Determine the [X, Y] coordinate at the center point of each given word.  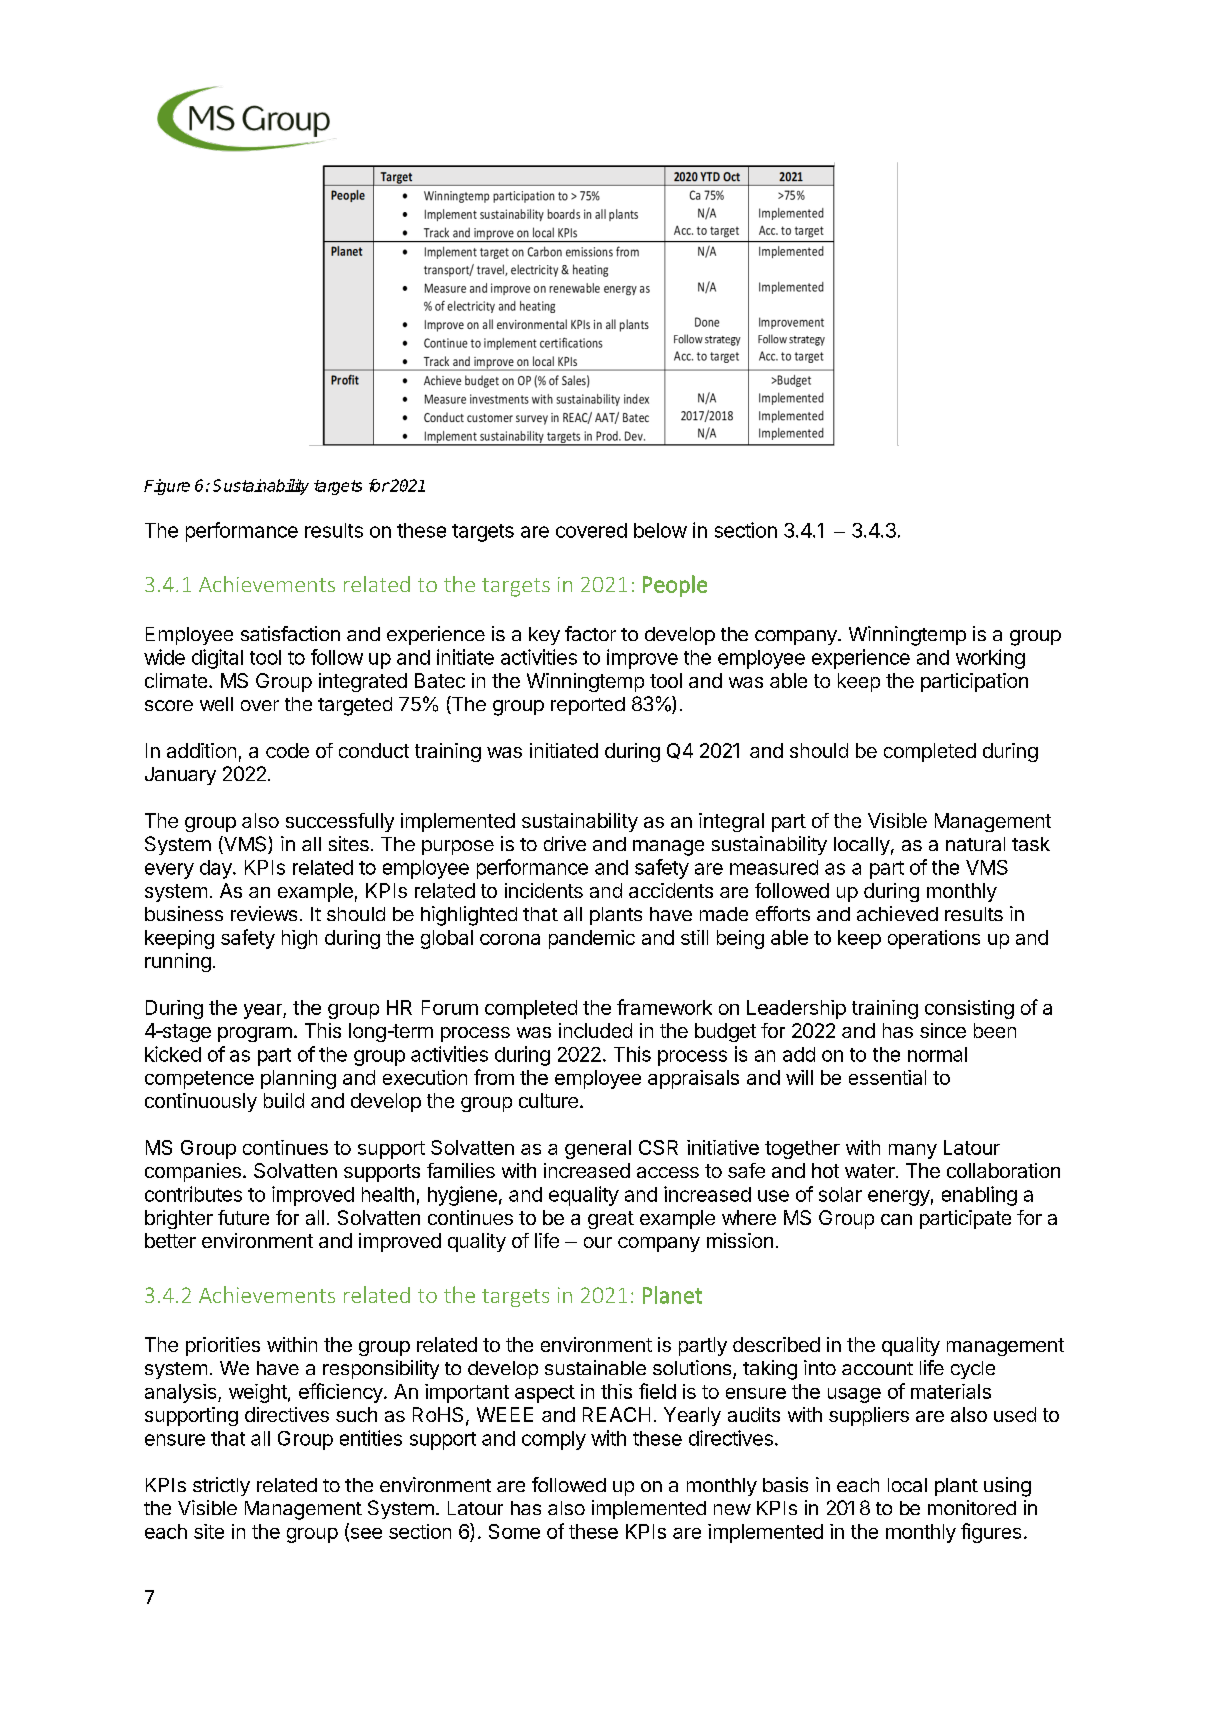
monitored [972, 1507]
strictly [221, 1486]
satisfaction [290, 633]
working [990, 659]
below [660, 530]
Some [514, 1531]
